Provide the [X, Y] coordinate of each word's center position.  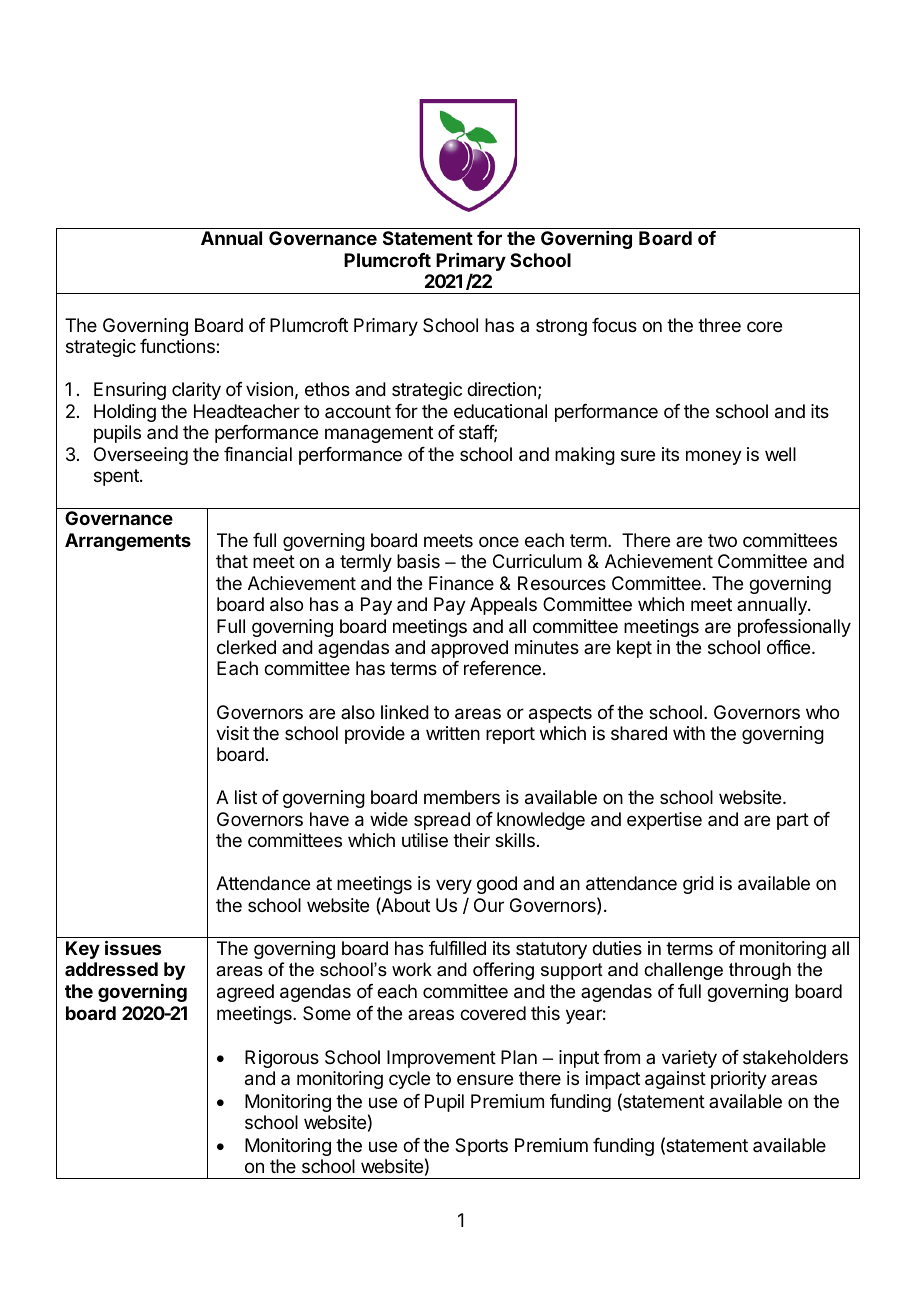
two [722, 540]
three [719, 325]
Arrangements [128, 542]
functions [178, 346]
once [499, 541]
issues [133, 947]
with [689, 733]
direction [501, 389]
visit [232, 733]
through [760, 971]
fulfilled [457, 948]
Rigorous [282, 1059]
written [453, 733]
